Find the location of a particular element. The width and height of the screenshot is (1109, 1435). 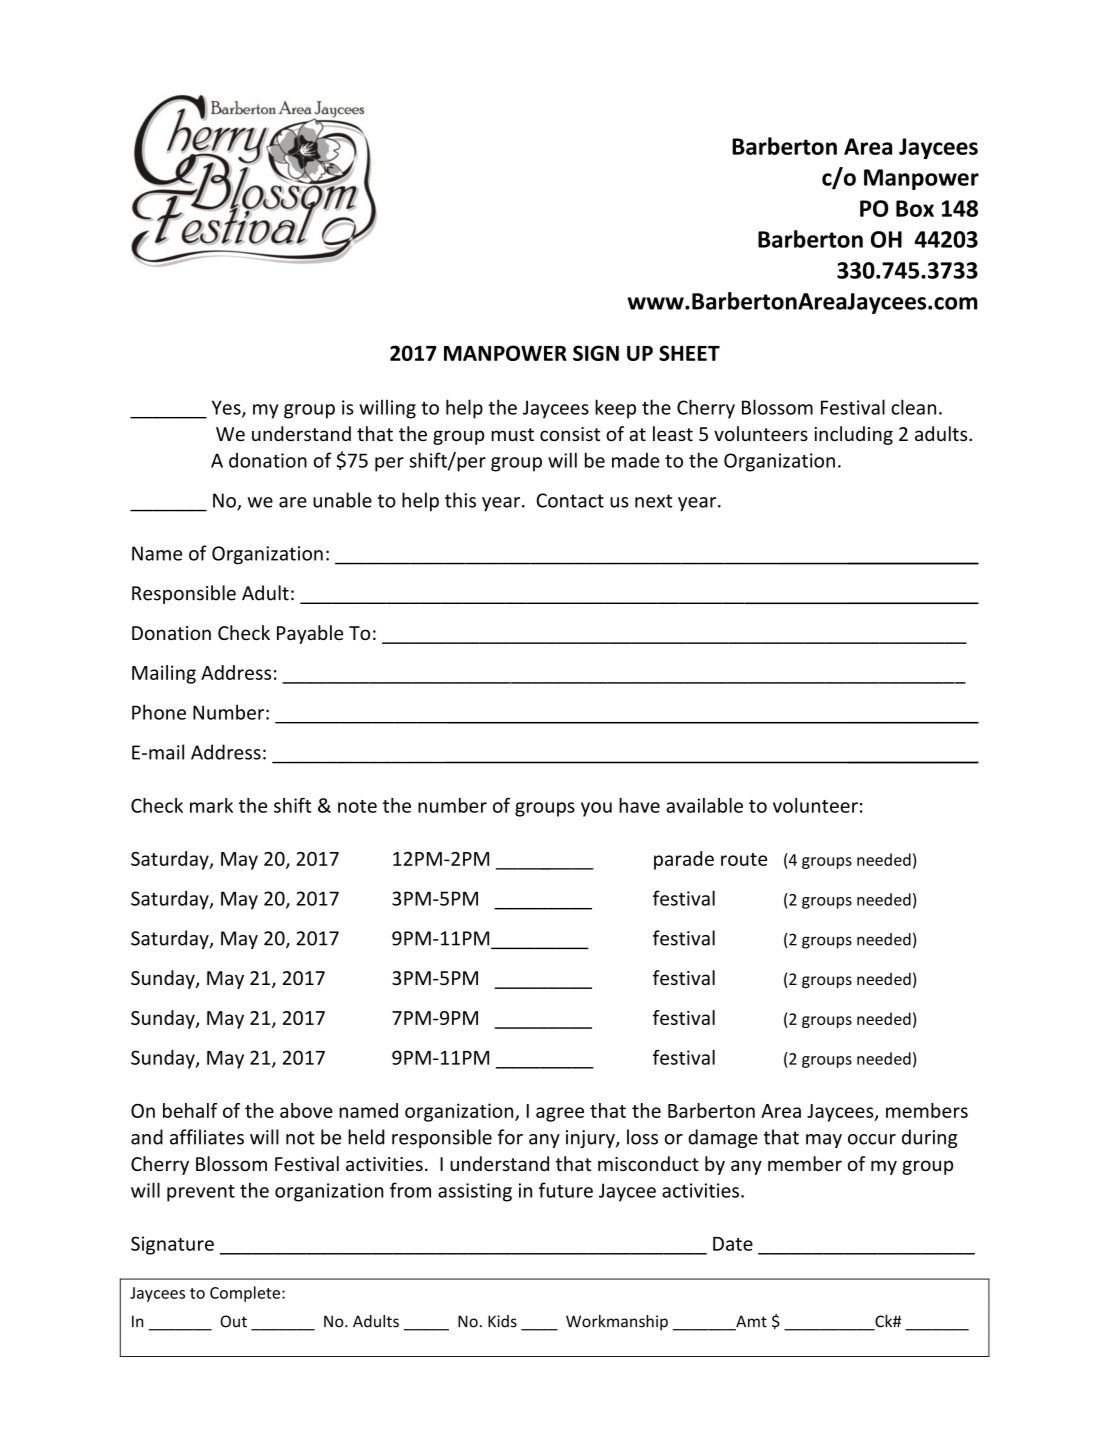

Complete is located at coordinates (245, 1294).
